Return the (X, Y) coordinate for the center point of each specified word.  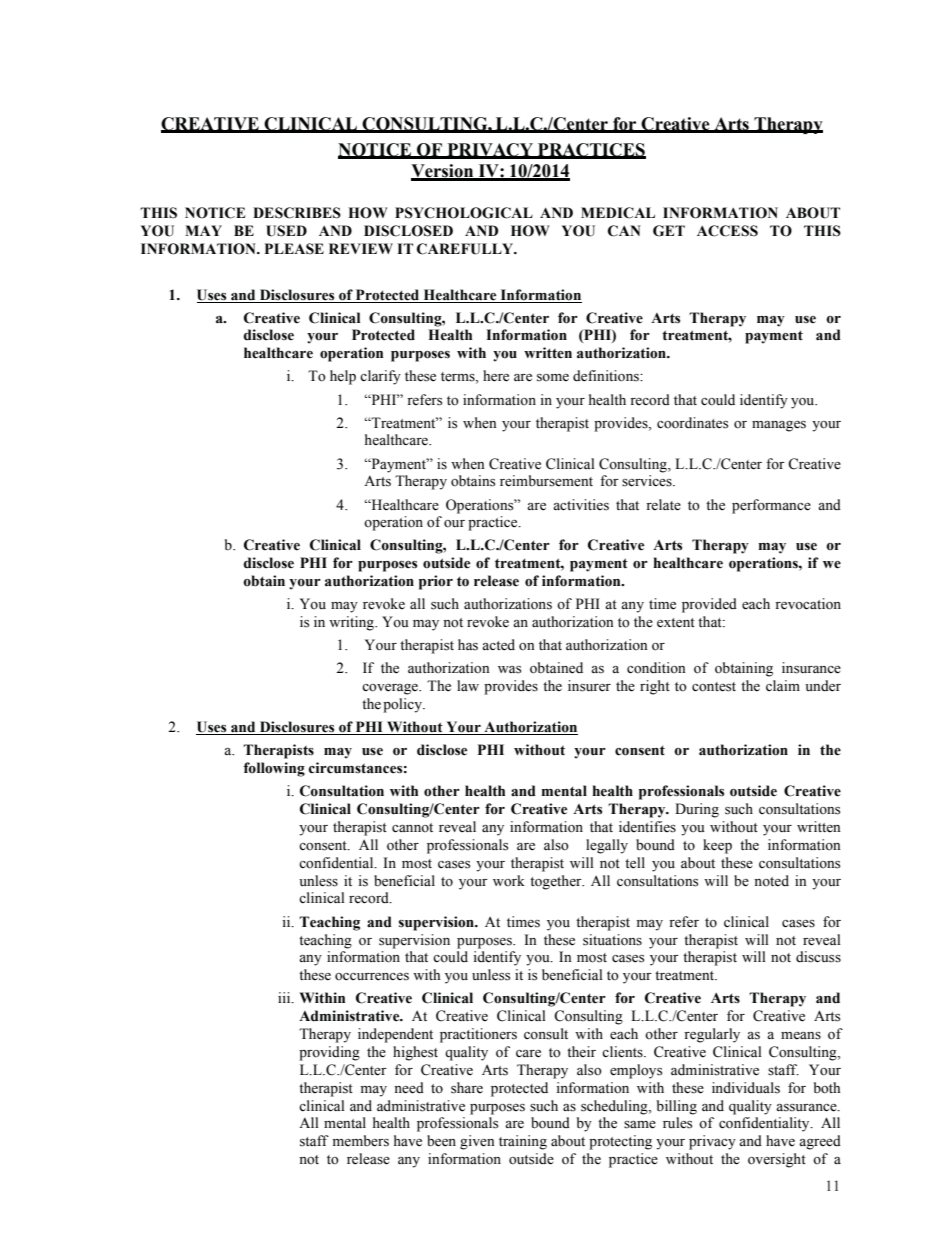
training (523, 1142)
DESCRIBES (297, 213)
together (557, 882)
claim (783, 685)
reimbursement (546, 481)
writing (352, 623)
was (509, 670)
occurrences (372, 977)
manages (779, 426)
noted (771, 881)
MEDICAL (618, 213)
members (361, 1141)
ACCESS (727, 231)
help (343, 377)
